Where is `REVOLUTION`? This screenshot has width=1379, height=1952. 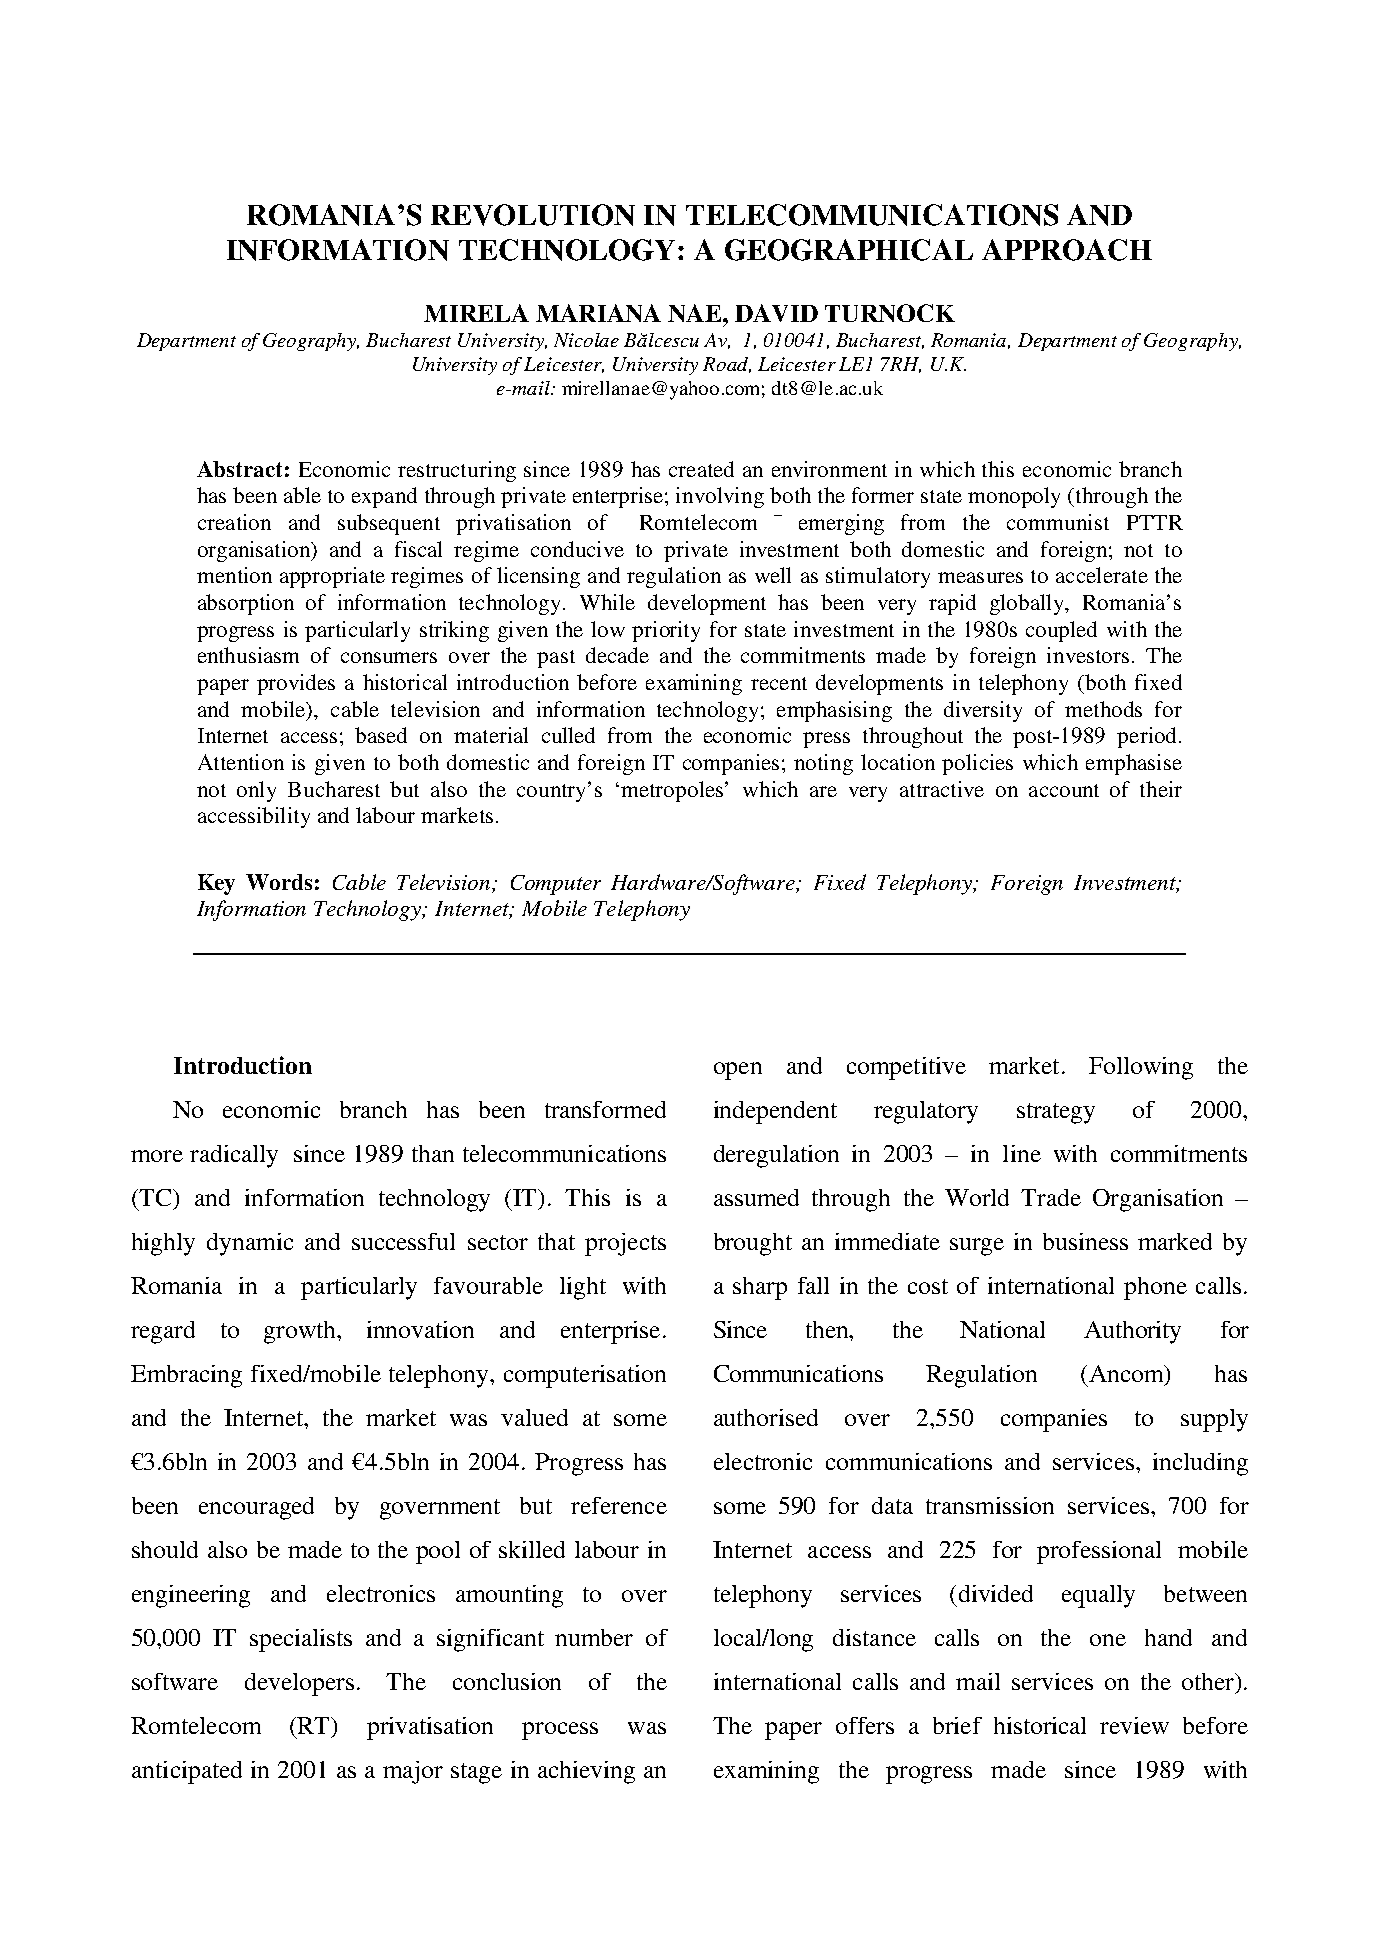
REVOLUTION is located at coordinates (533, 215).
